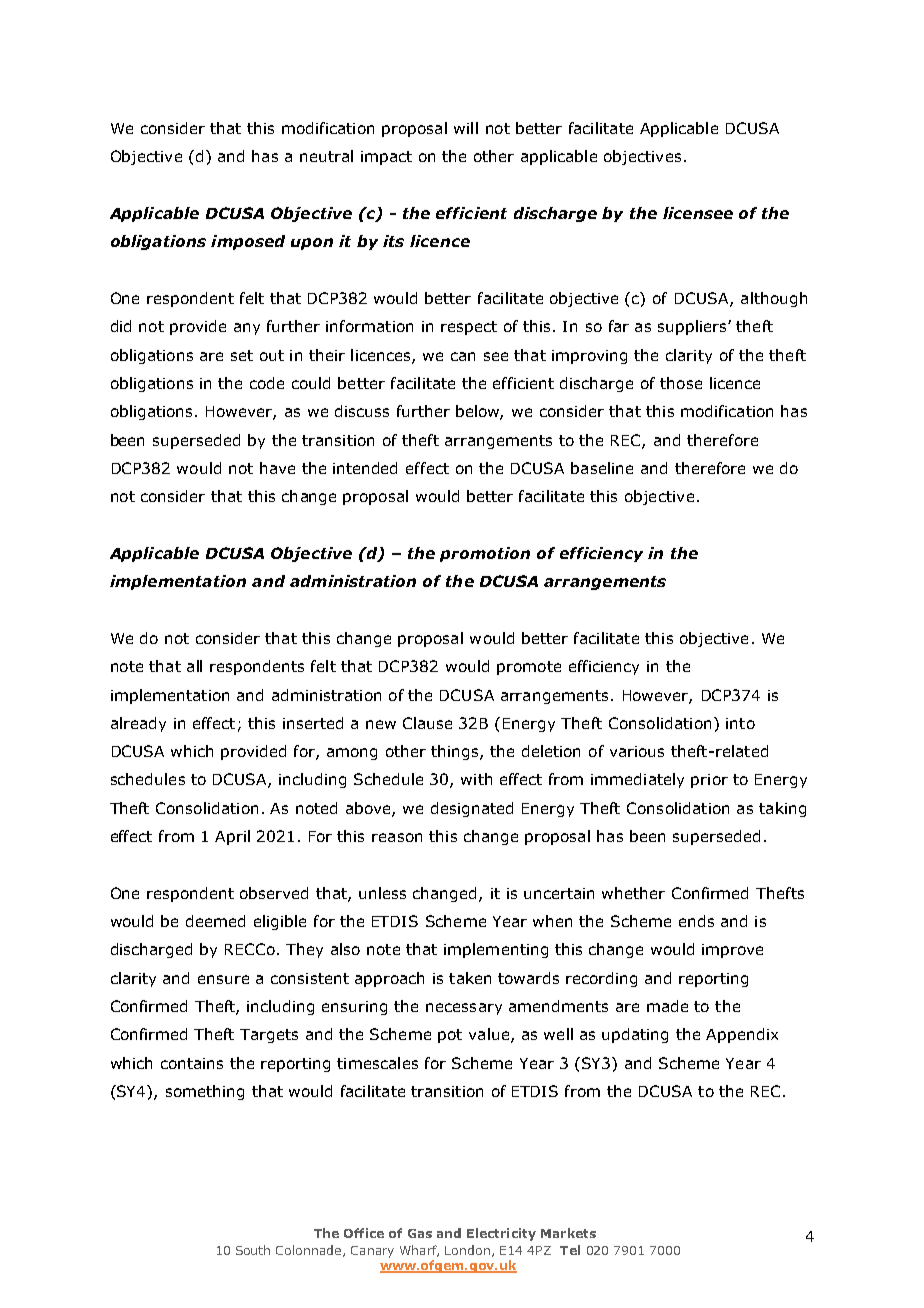 The height and width of the document is (1308, 924). Describe the element at coordinates (698, 213) in the document. I see `licensee` at that location.
